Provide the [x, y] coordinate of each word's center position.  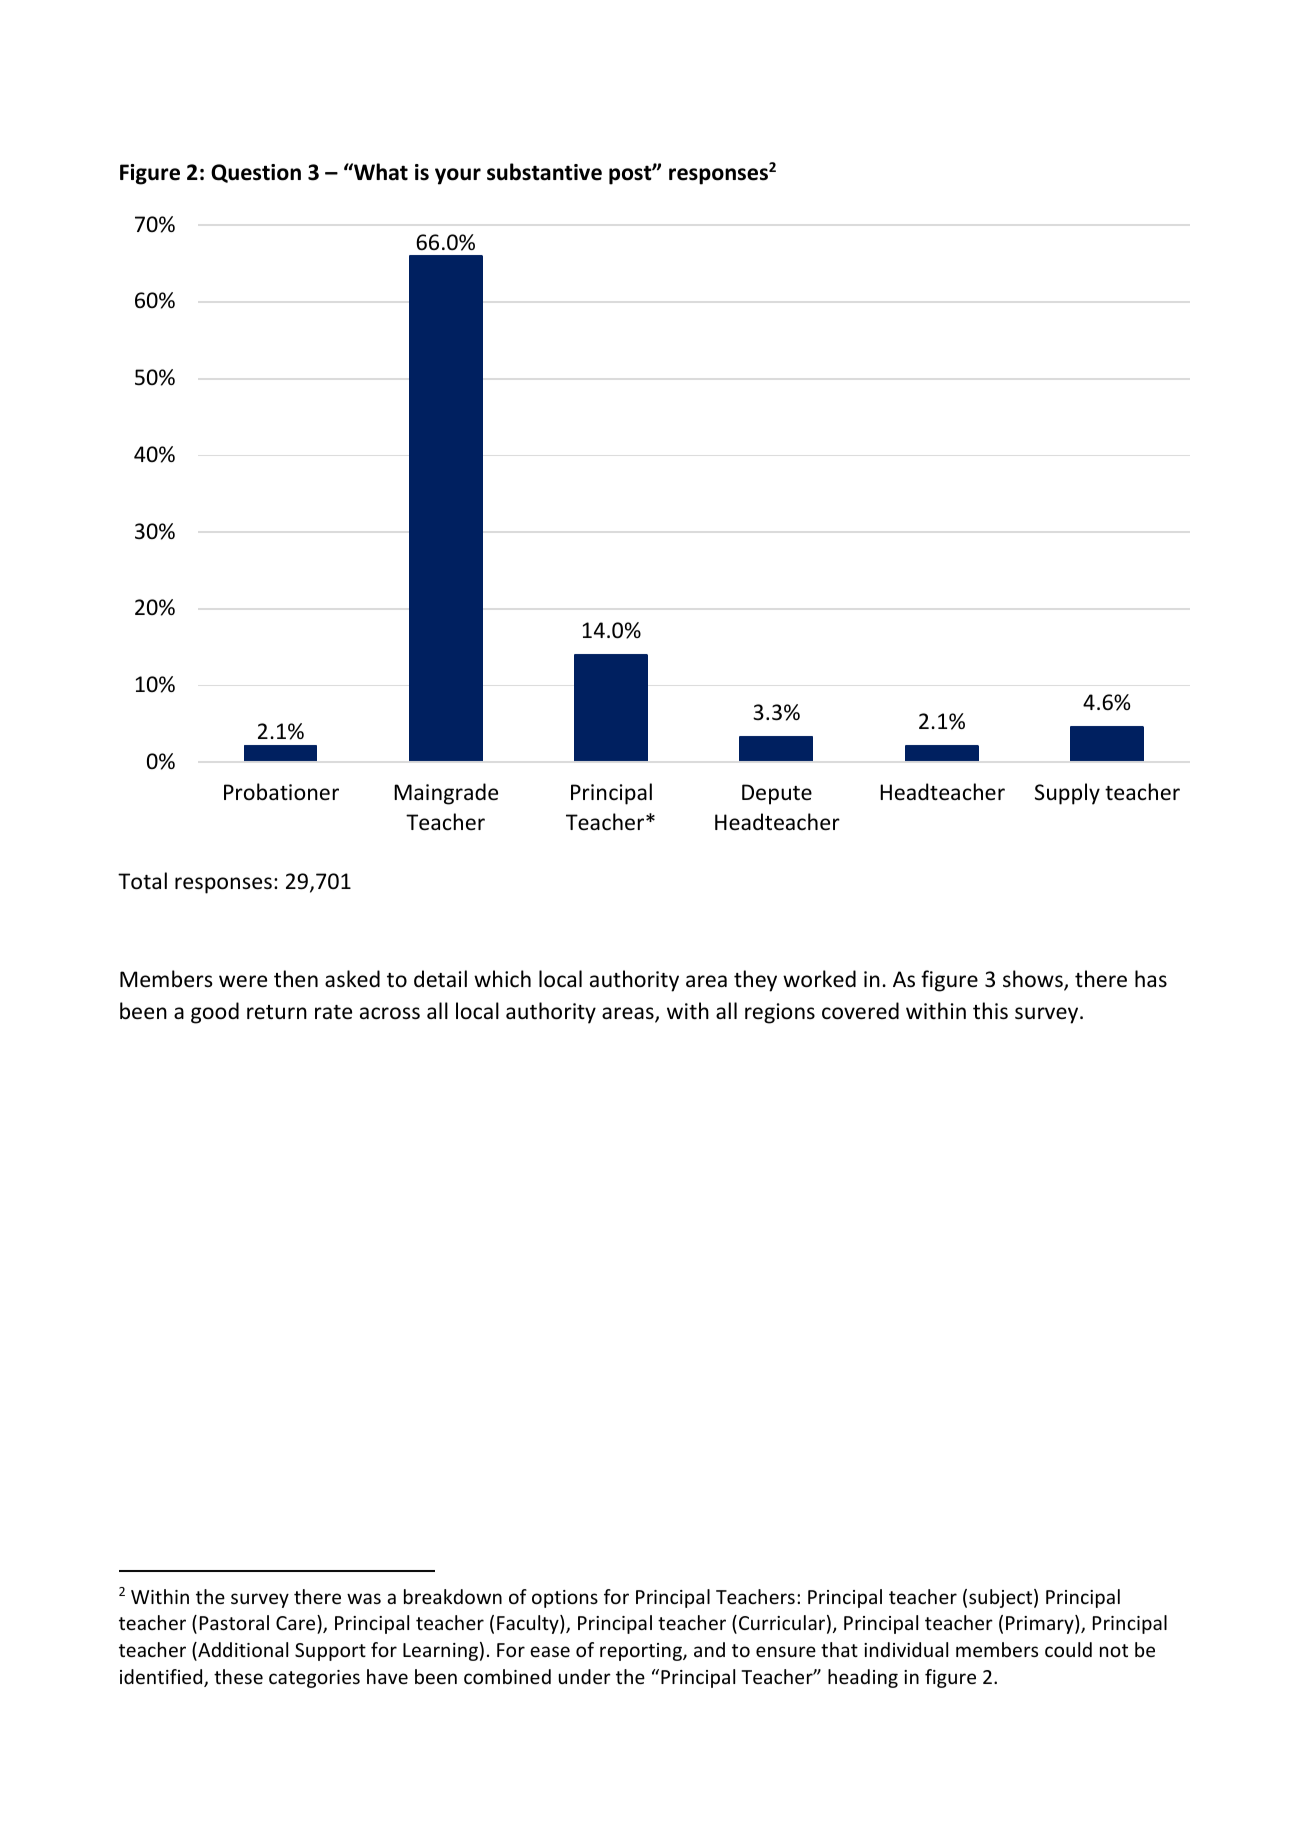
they [755, 981]
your [458, 176]
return [277, 1012]
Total [142, 881]
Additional [242, 1651]
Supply [1067, 794]
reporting [642, 1652]
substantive [544, 172]
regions [780, 1013]
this [990, 1011]
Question [256, 173]
